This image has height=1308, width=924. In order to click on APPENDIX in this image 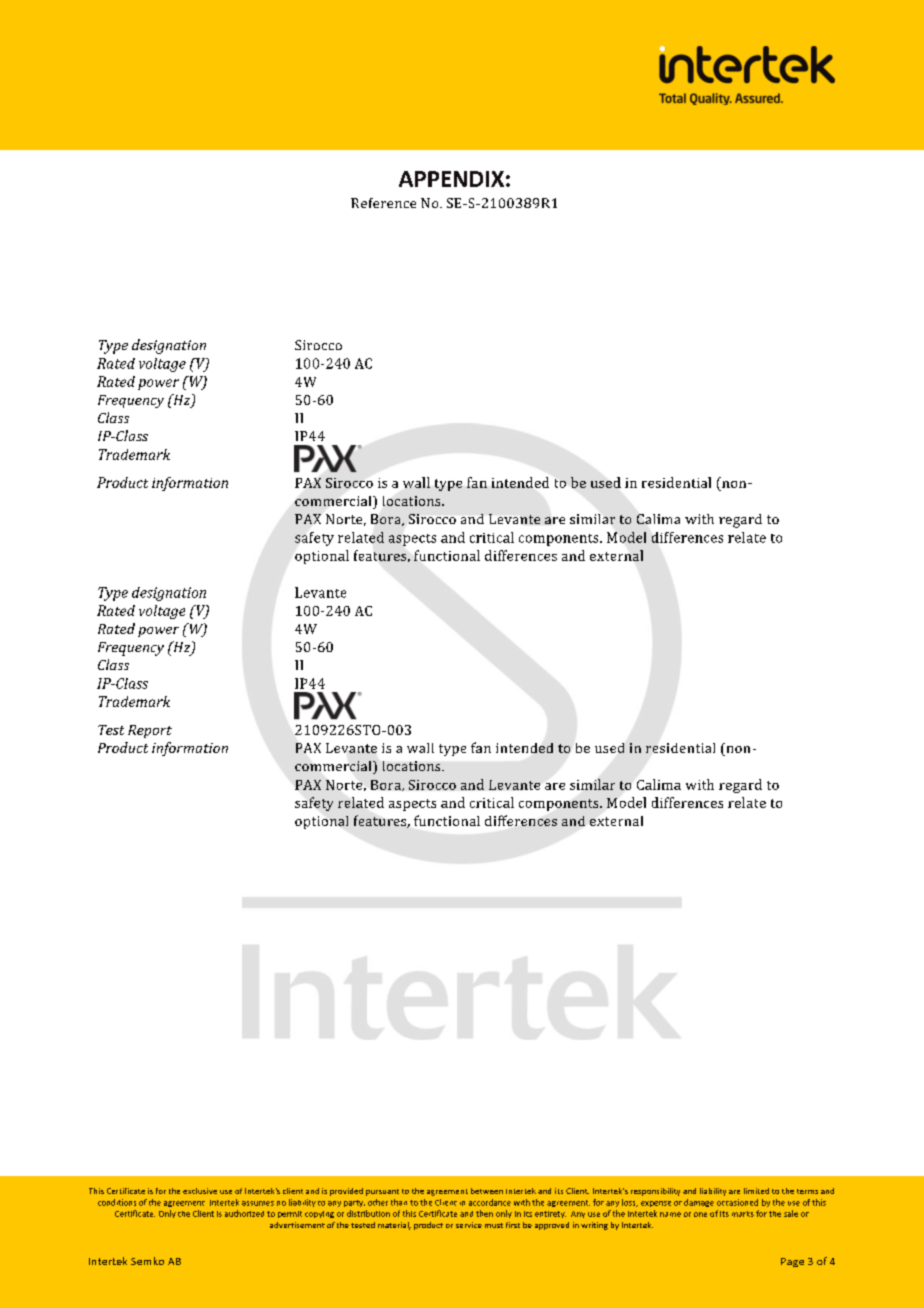, I will do `click(451, 179)`.
